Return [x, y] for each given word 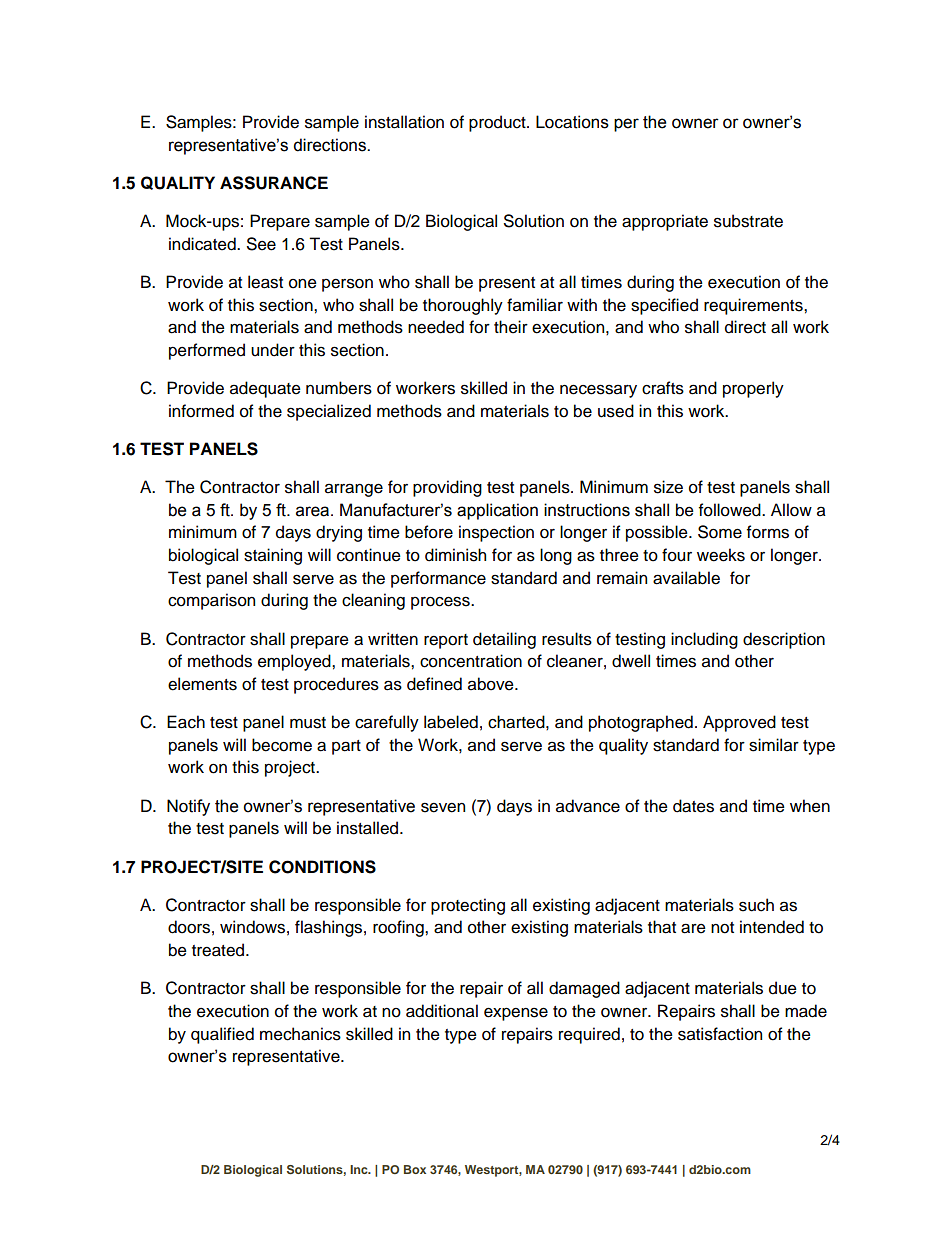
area [314, 511]
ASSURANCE [274, 183]
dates [693, 806]
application [497, 511]
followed [731, 510]
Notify [188, 807]
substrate [748, 221]
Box [415, 1169]
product [498, 123]
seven [443, 807]
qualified [222, 1035]
